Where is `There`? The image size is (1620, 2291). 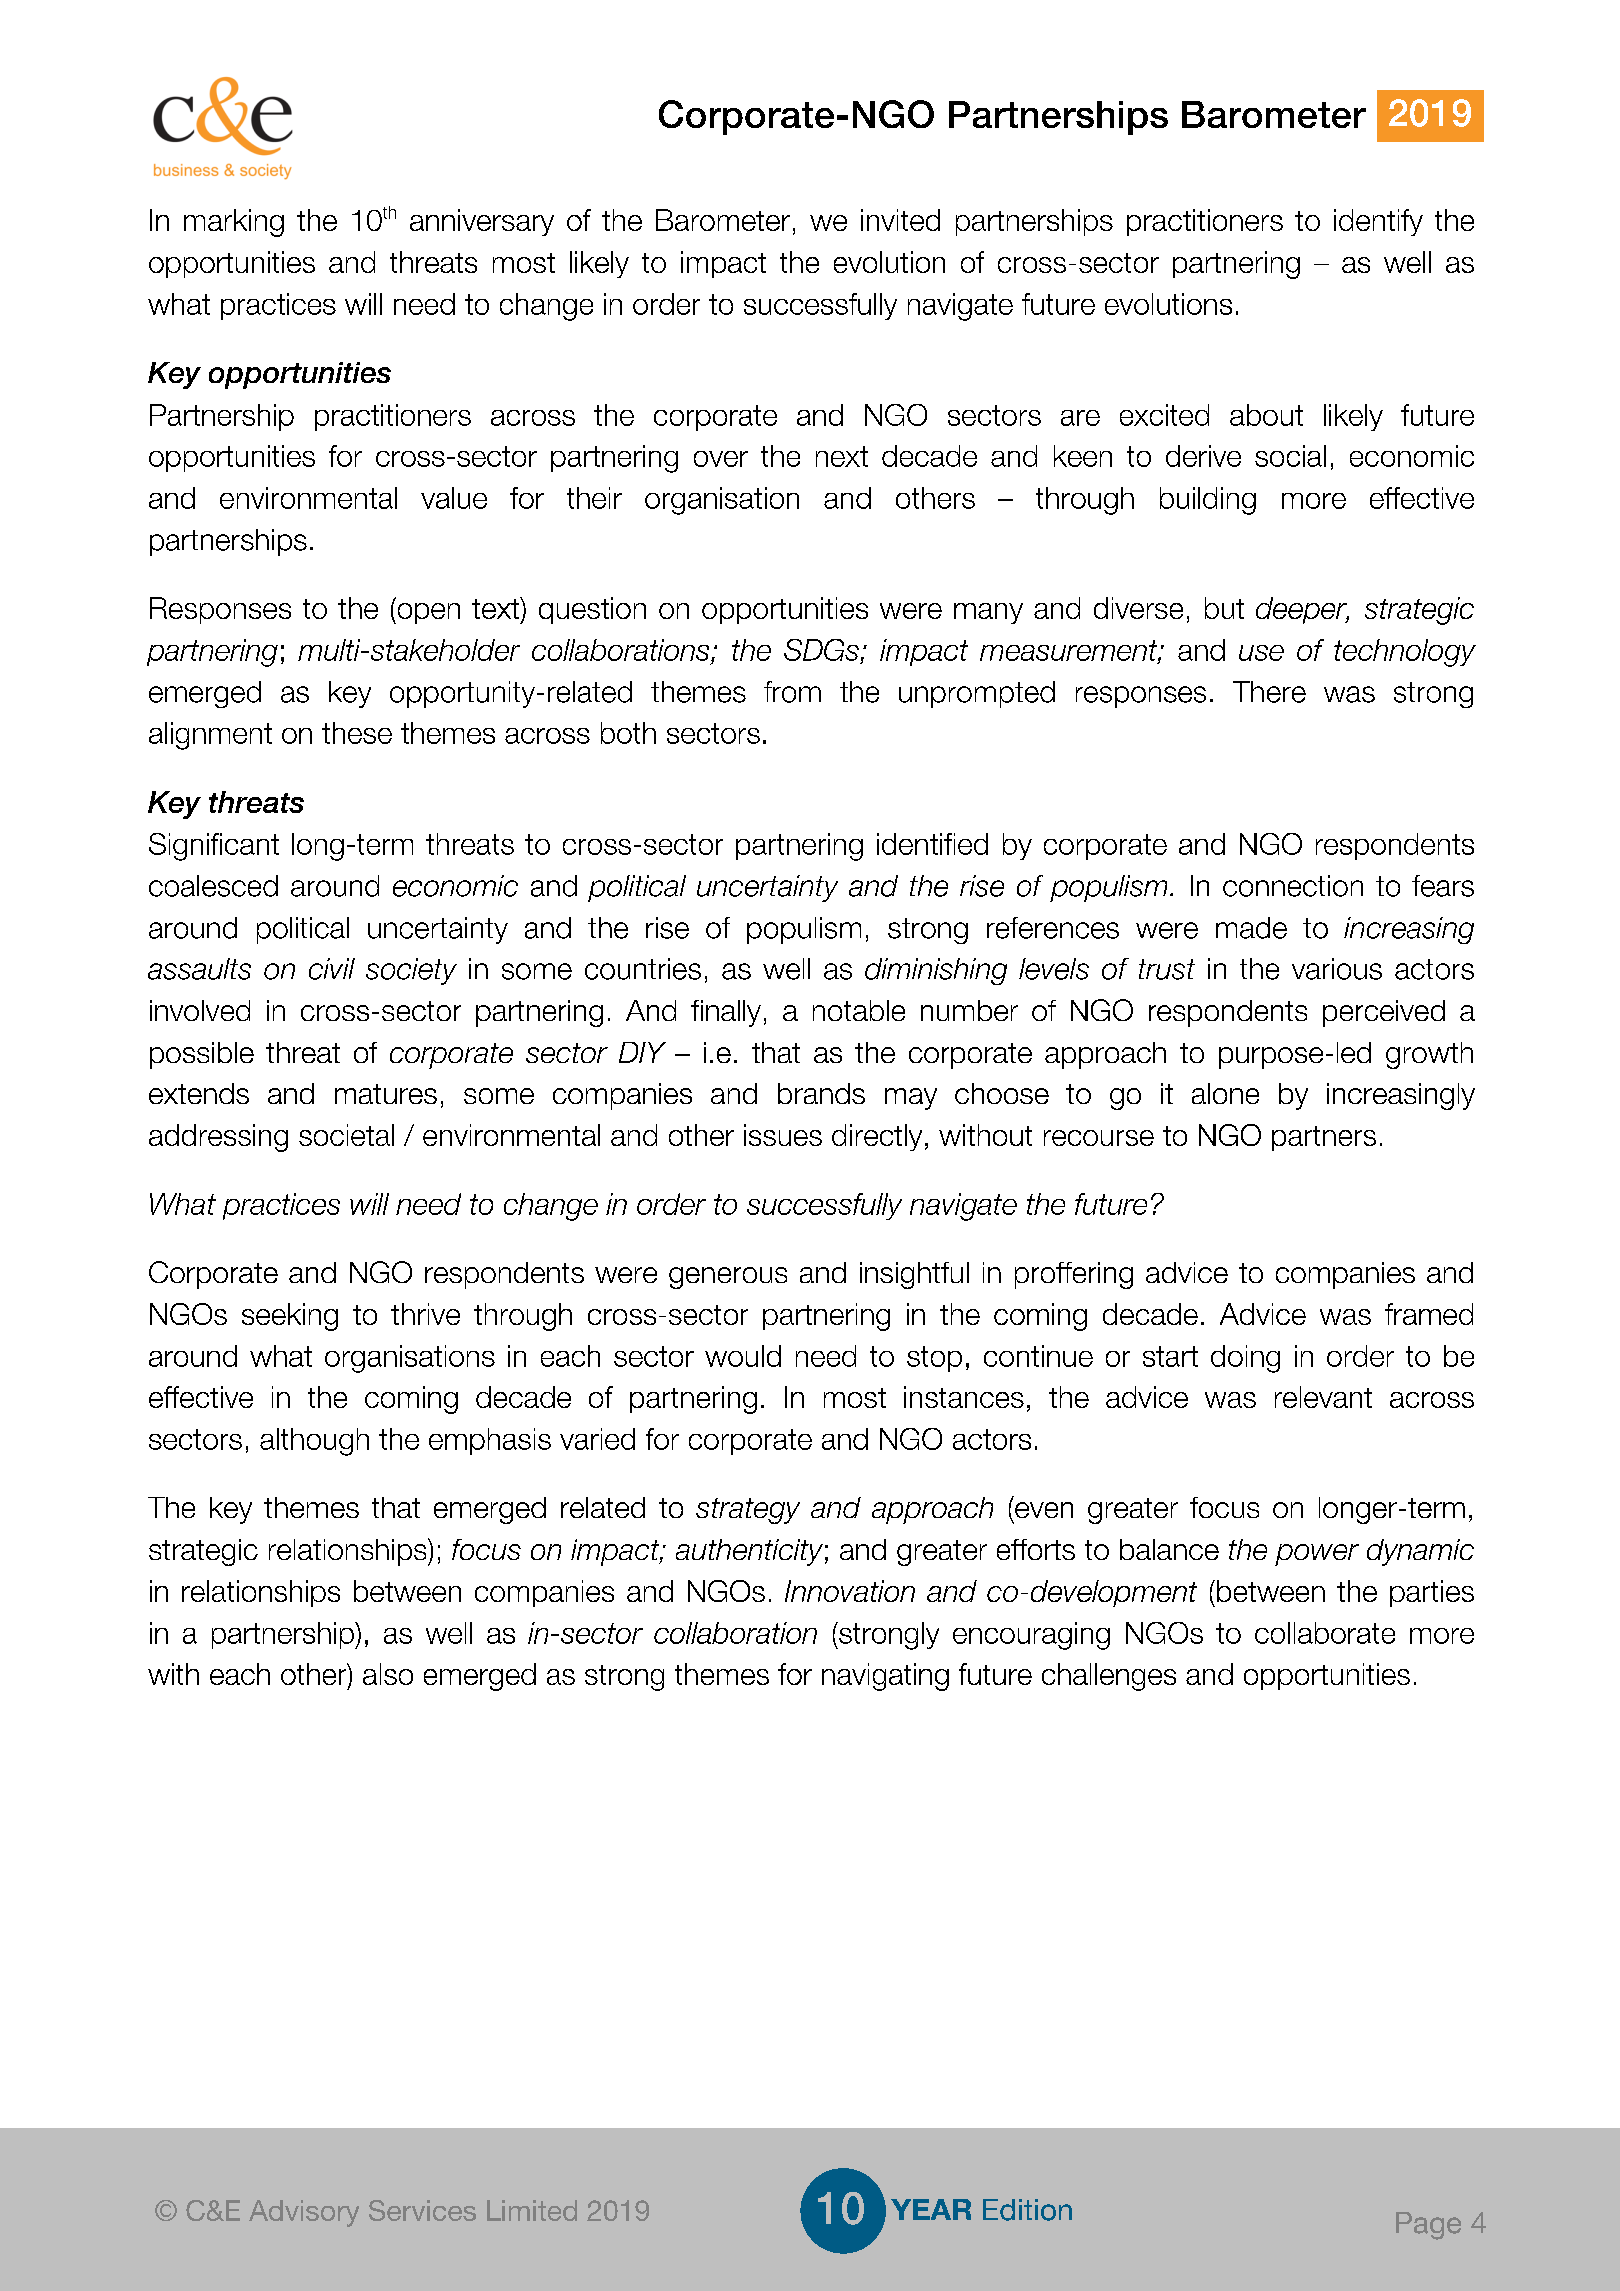 There is located at coordinates (1269, 692).
